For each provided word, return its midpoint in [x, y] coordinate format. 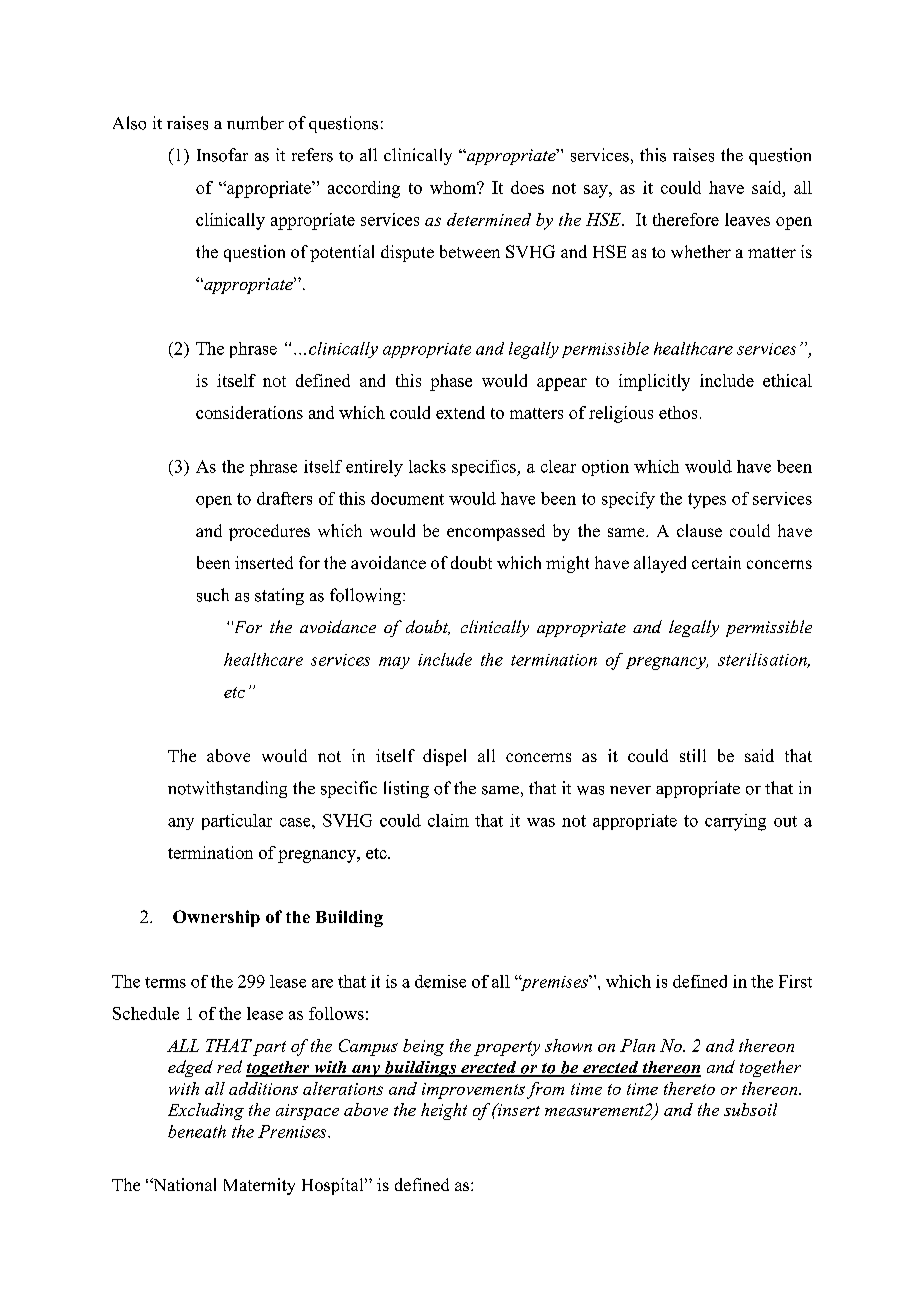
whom [454, 187]
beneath [197, 1131]
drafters [284, 498]
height [444, 1111]
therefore [686, 219]
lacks [427, 466]
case [296, 822]
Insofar [222, 155]
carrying [735, 822]
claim [448, 820]
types [707, 501]
